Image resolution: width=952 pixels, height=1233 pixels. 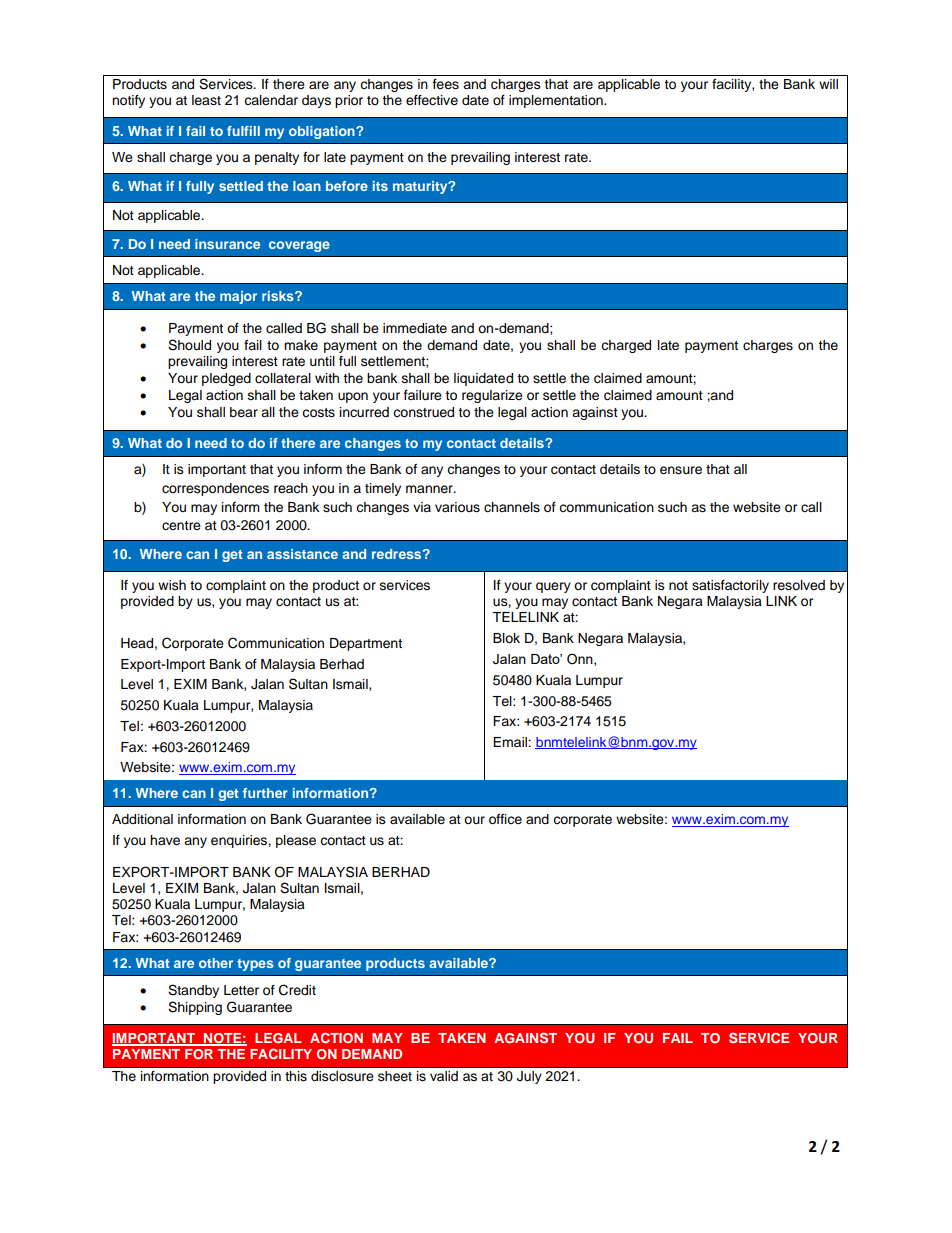 What do you see at coordinates (457, 507) in the image?
I see `various` at bounding box center [457, 507].
